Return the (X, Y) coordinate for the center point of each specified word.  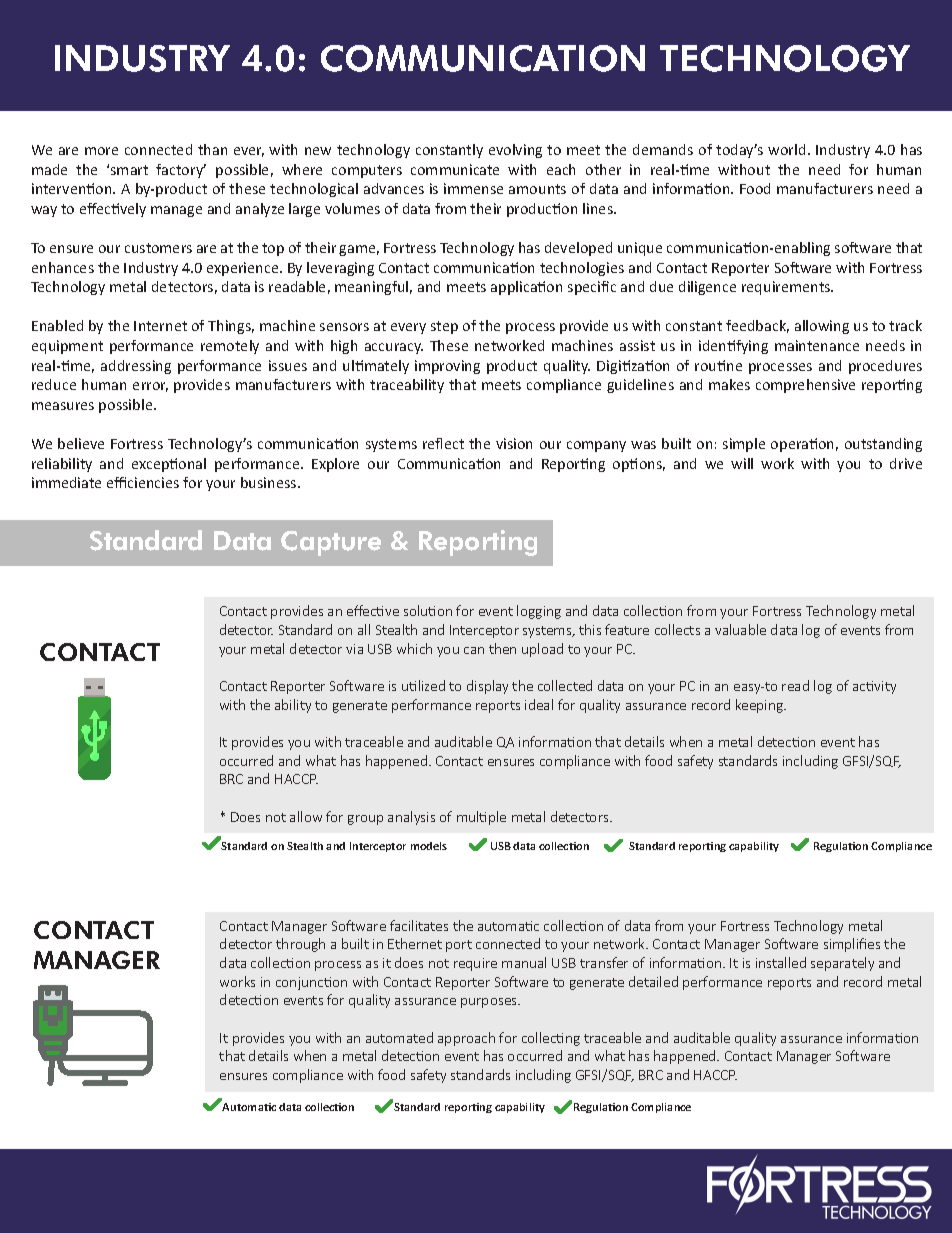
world (786, 149)
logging (539, 612)
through (300, 945)
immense (473, 188)
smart (129, 170)
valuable (740, 629)
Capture (331, 543)
